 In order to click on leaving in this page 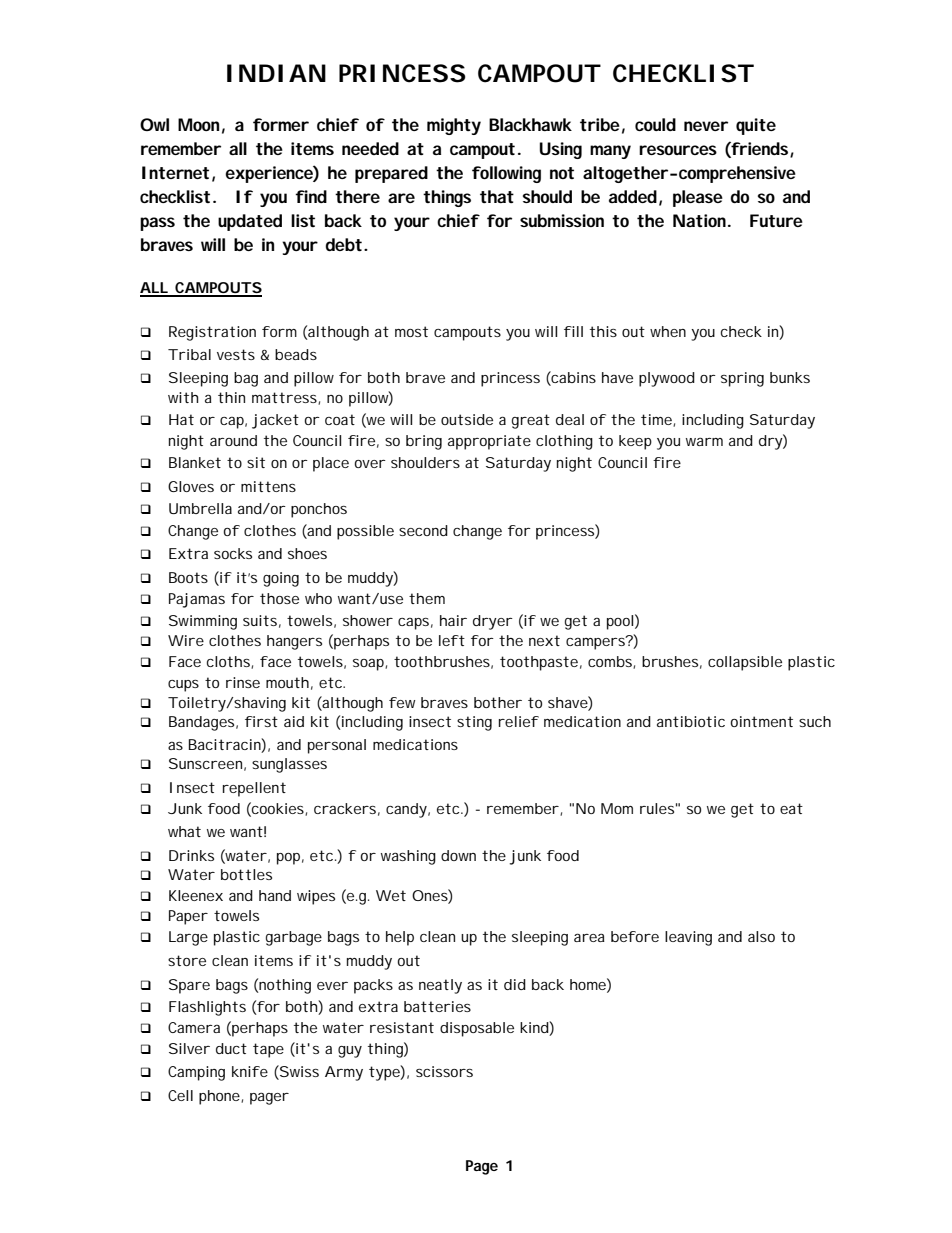, I will do `click(688, 938)`.
